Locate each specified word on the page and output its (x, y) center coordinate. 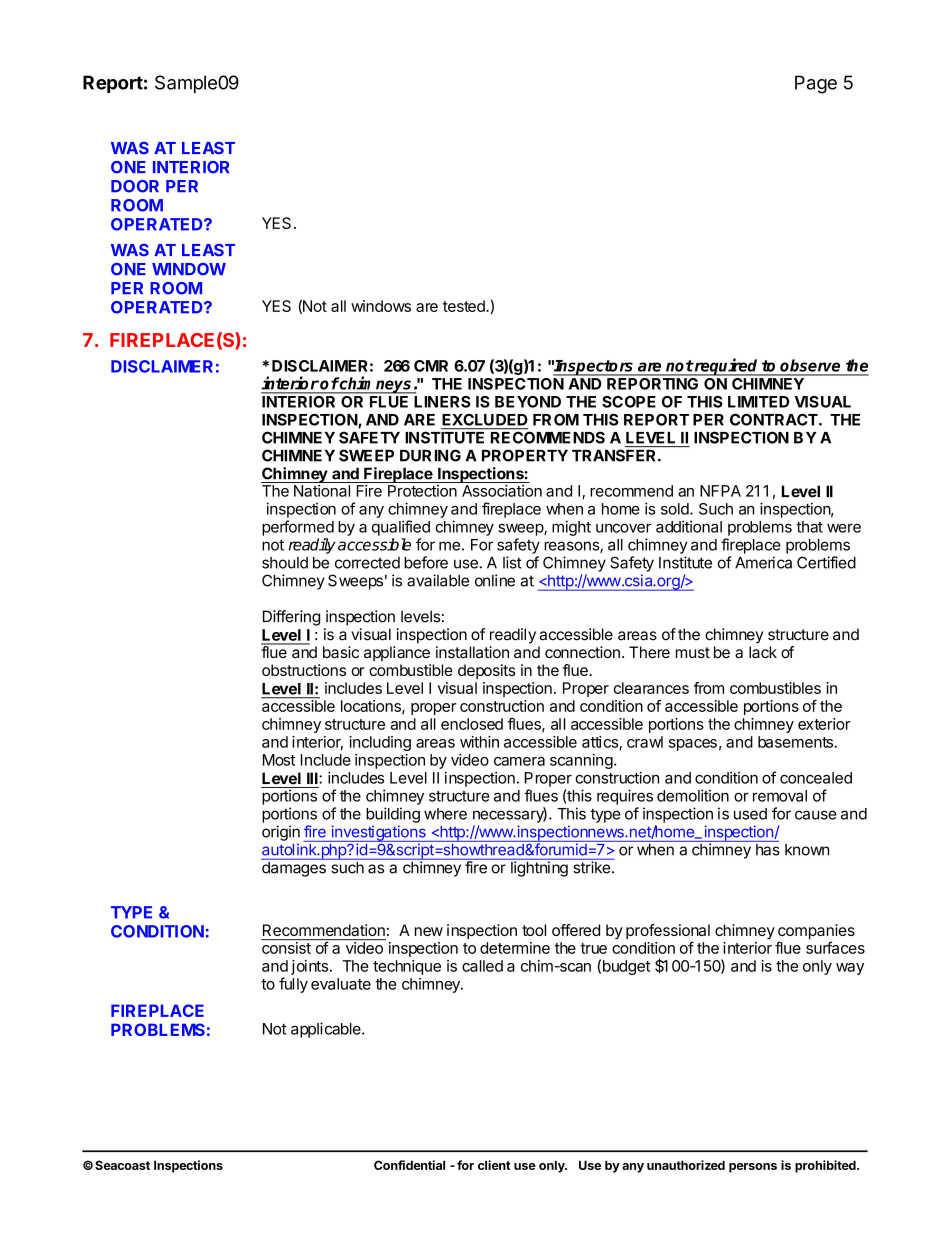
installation (472, 652)
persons (753, 1168)
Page (816, 84)
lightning (539, 868)
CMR (431, 366)
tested (465, 306)
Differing (291, 618)
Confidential (409, 1165)
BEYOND (528, 402)
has (768, 850)
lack (763, 652)
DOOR (135, 186)
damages (294, 868)
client (494, 1165)
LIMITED (758, 402)
